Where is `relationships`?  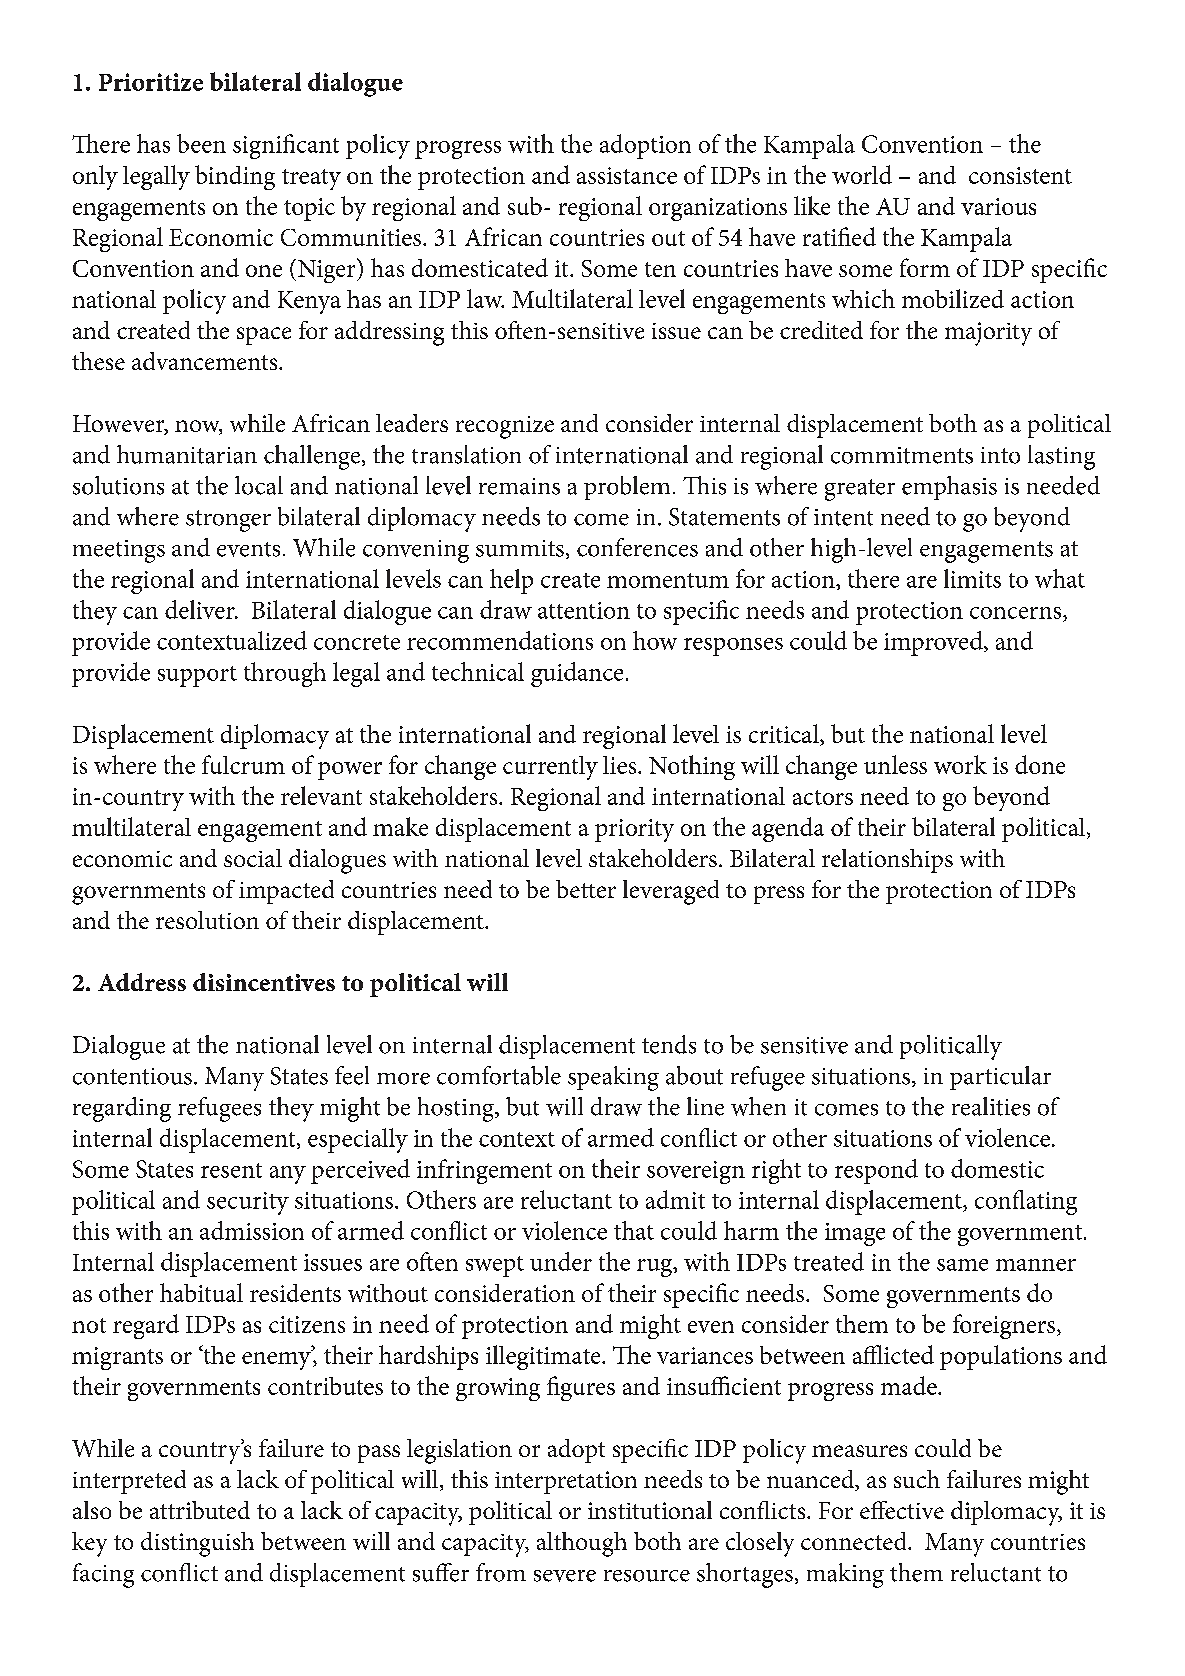 relationships is located at coordinates (887, 861).
